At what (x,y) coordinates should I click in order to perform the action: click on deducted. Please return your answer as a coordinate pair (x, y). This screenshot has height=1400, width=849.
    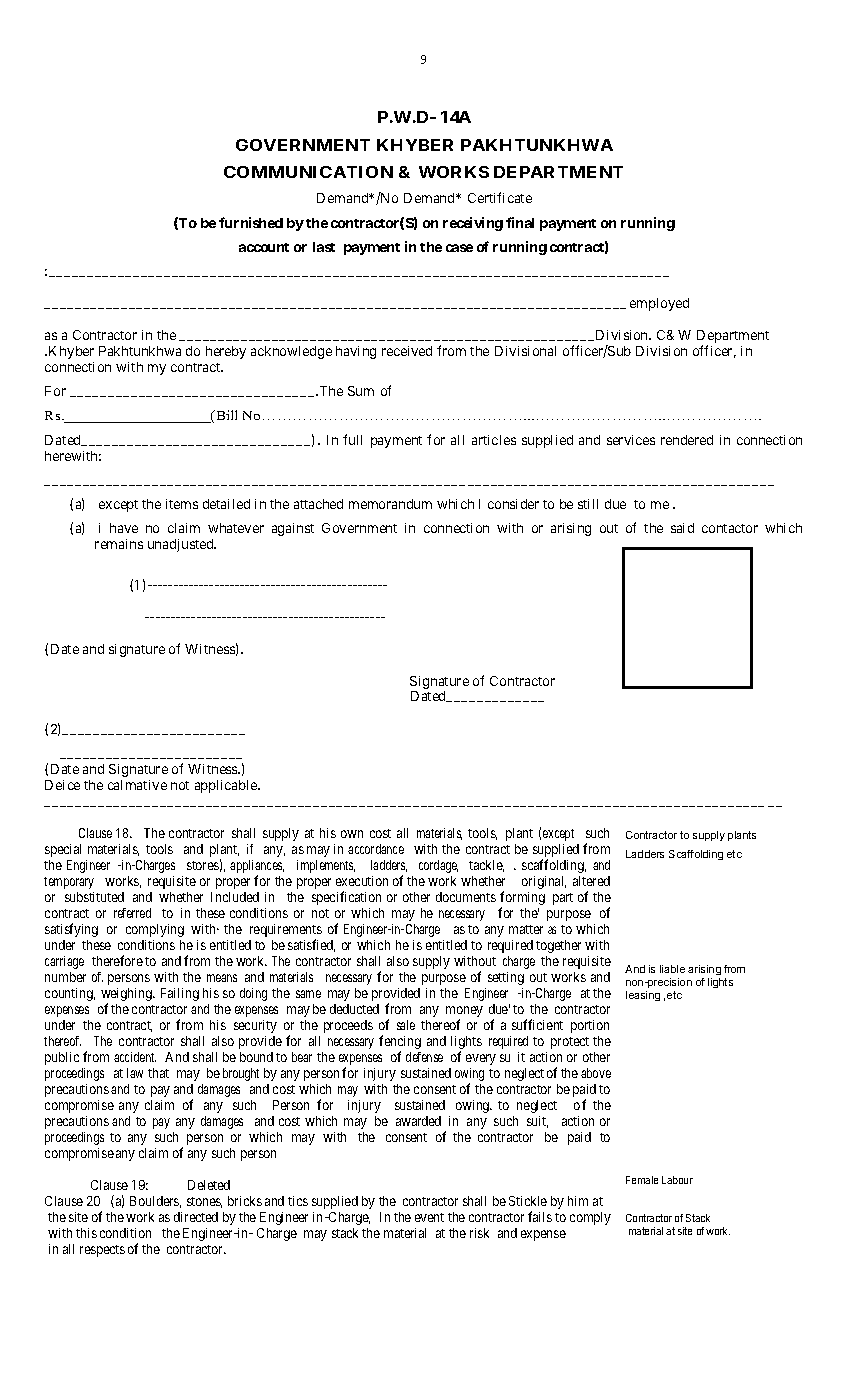
    Looking at the image, I should click on (354, 1009).
